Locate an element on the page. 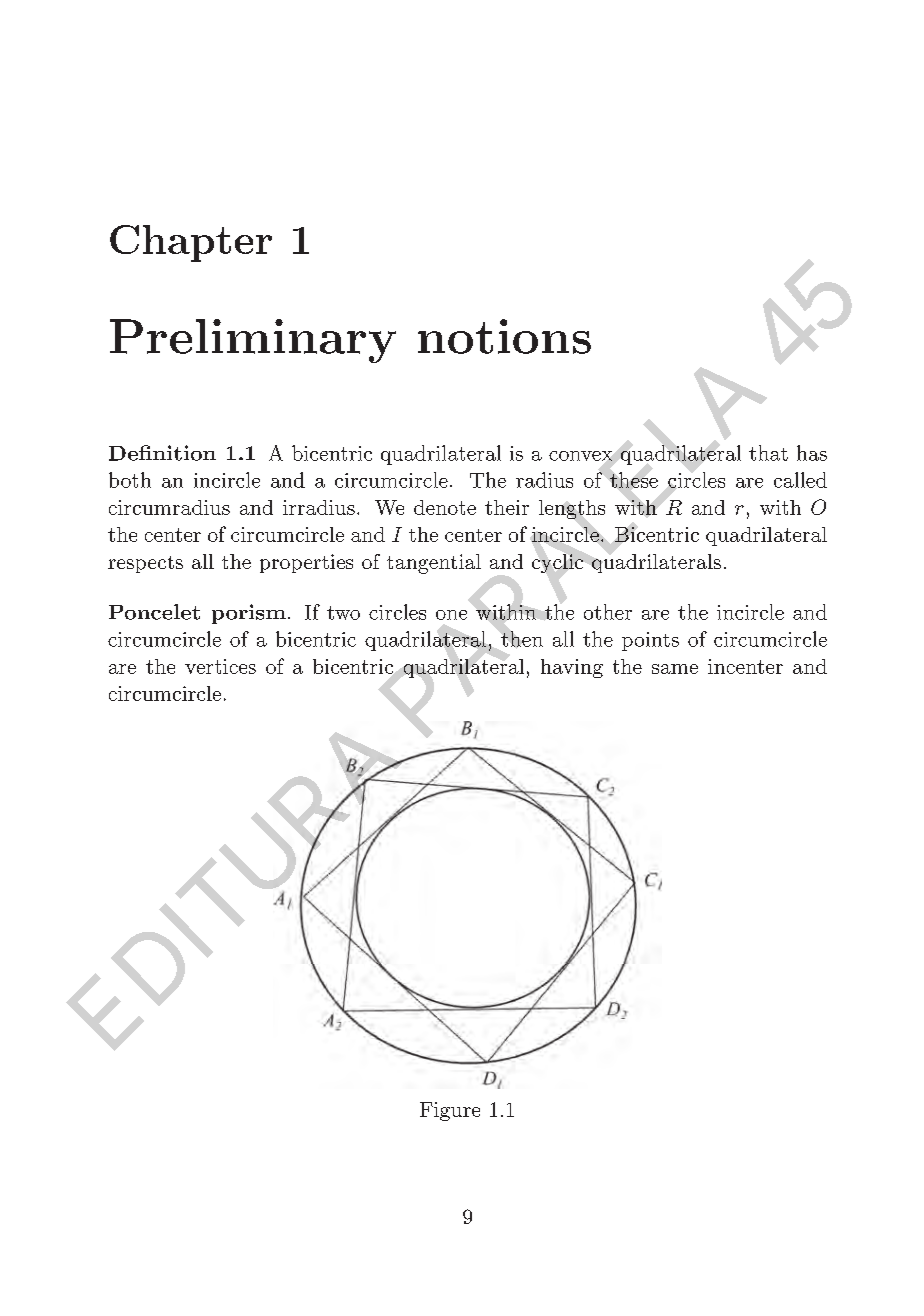  Figure is located at coordinates (450, 1111).
